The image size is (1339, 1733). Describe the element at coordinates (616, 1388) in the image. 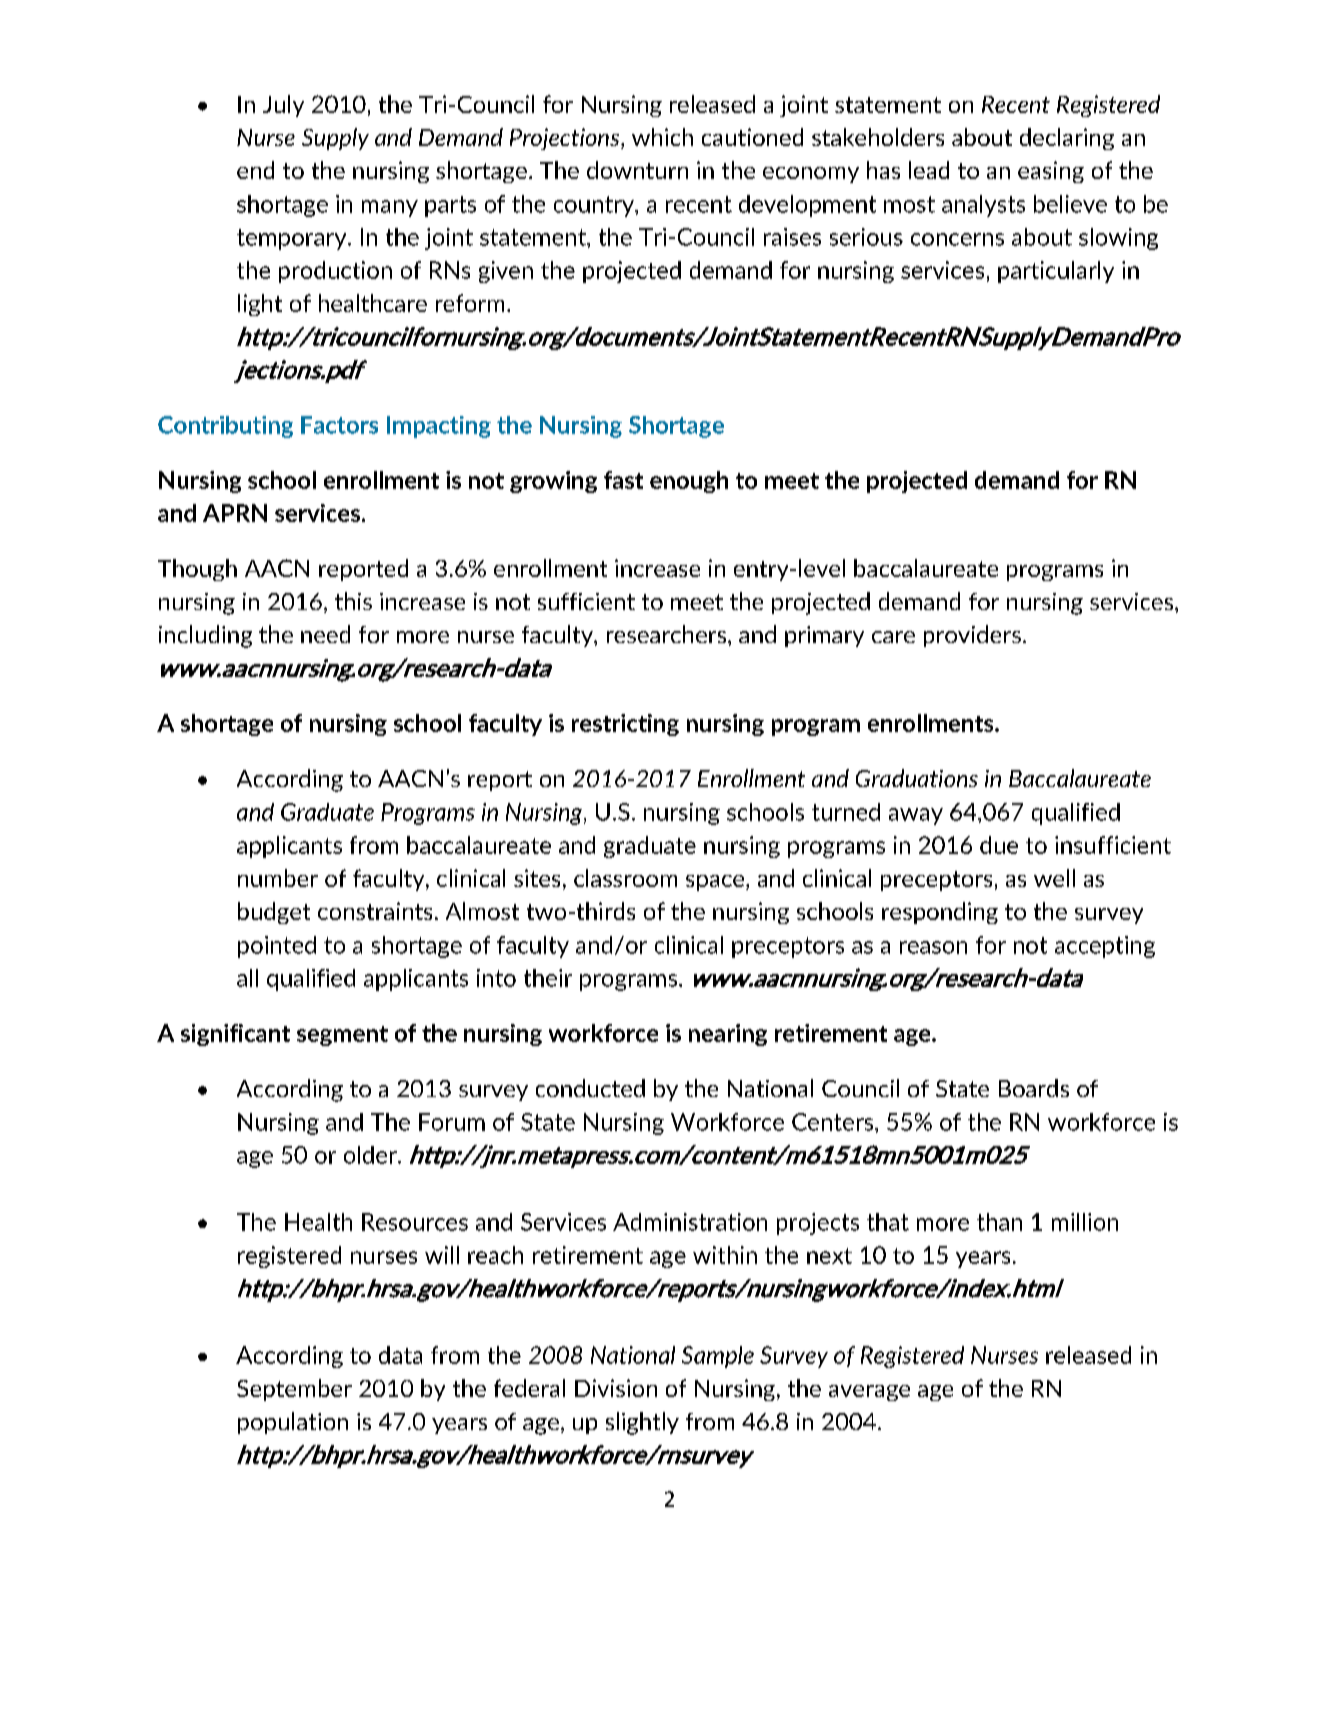

I see `Division` at that location.
